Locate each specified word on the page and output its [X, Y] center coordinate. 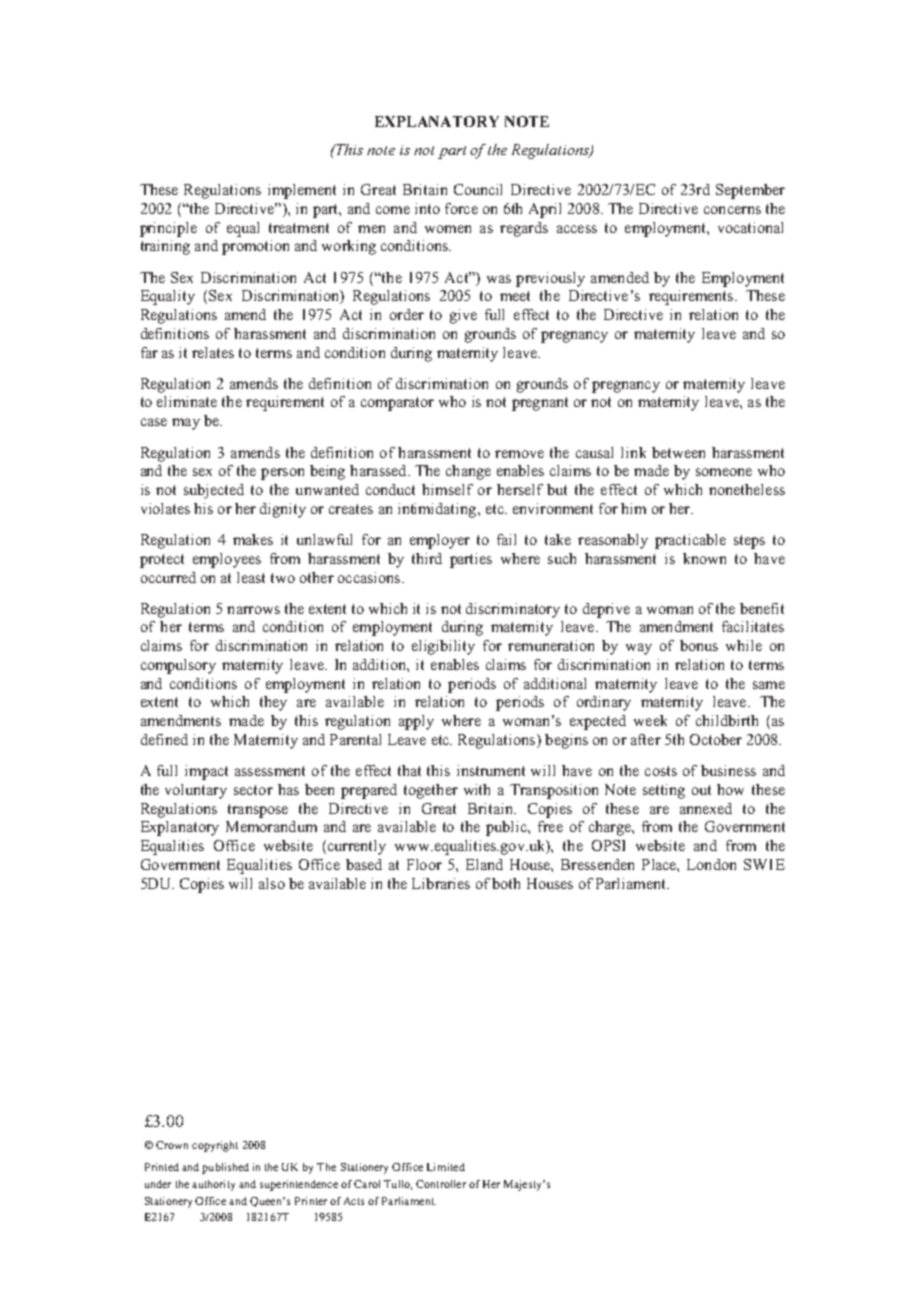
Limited [446, 1167]
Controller [441, 1184]
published [225, 1168]
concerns [732, 210]
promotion [255, 247]
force [461, 208]
